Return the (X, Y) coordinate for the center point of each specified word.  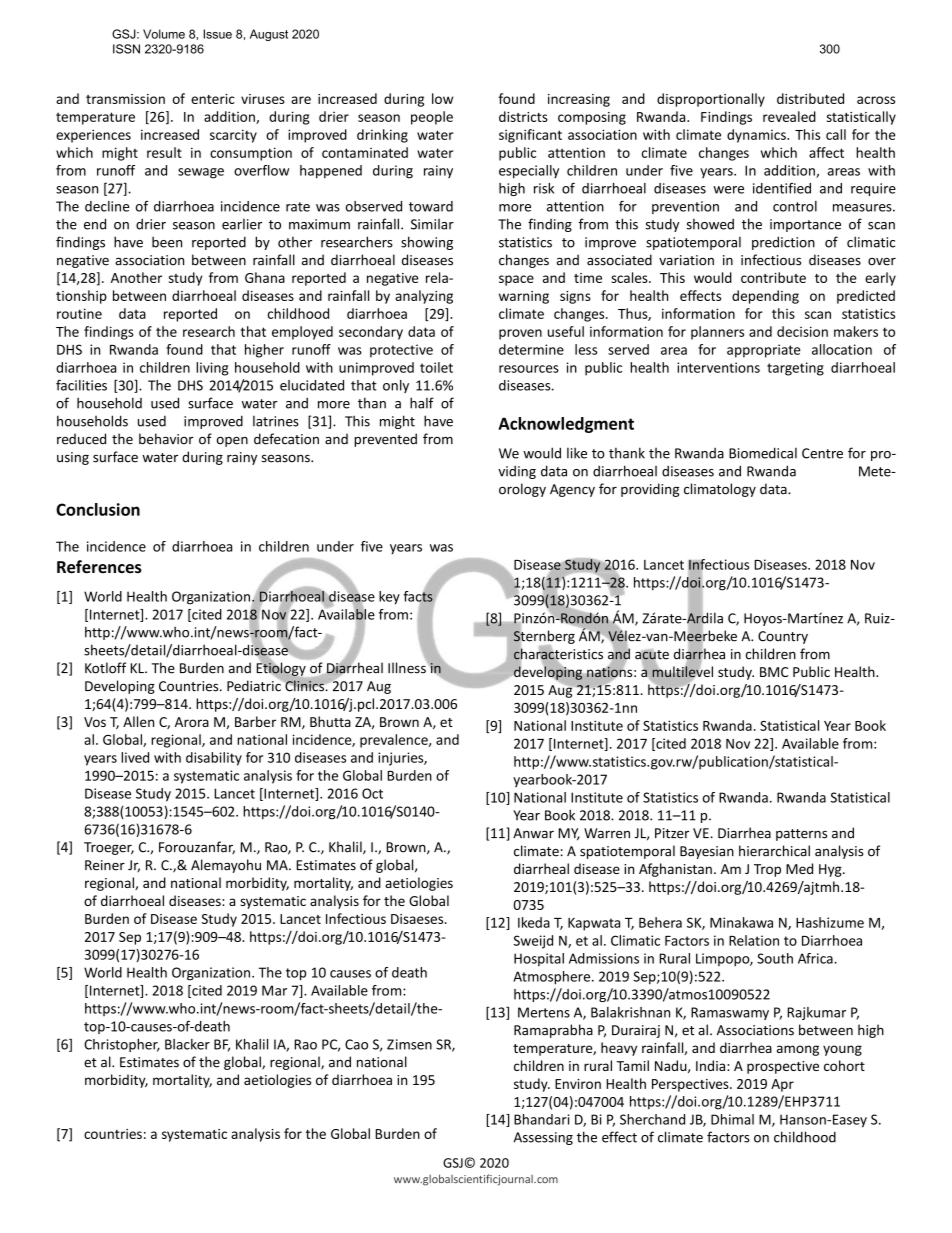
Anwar (533, 833)
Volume (164, 34)
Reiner (105, 865)
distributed (810, 98)
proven (520, 334)
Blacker (187, 1044)
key (389, 598)
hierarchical (774, 851)
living (212, 369)
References (99, 567)
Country (783, 637)
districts (523, 116)
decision (802, 331)
